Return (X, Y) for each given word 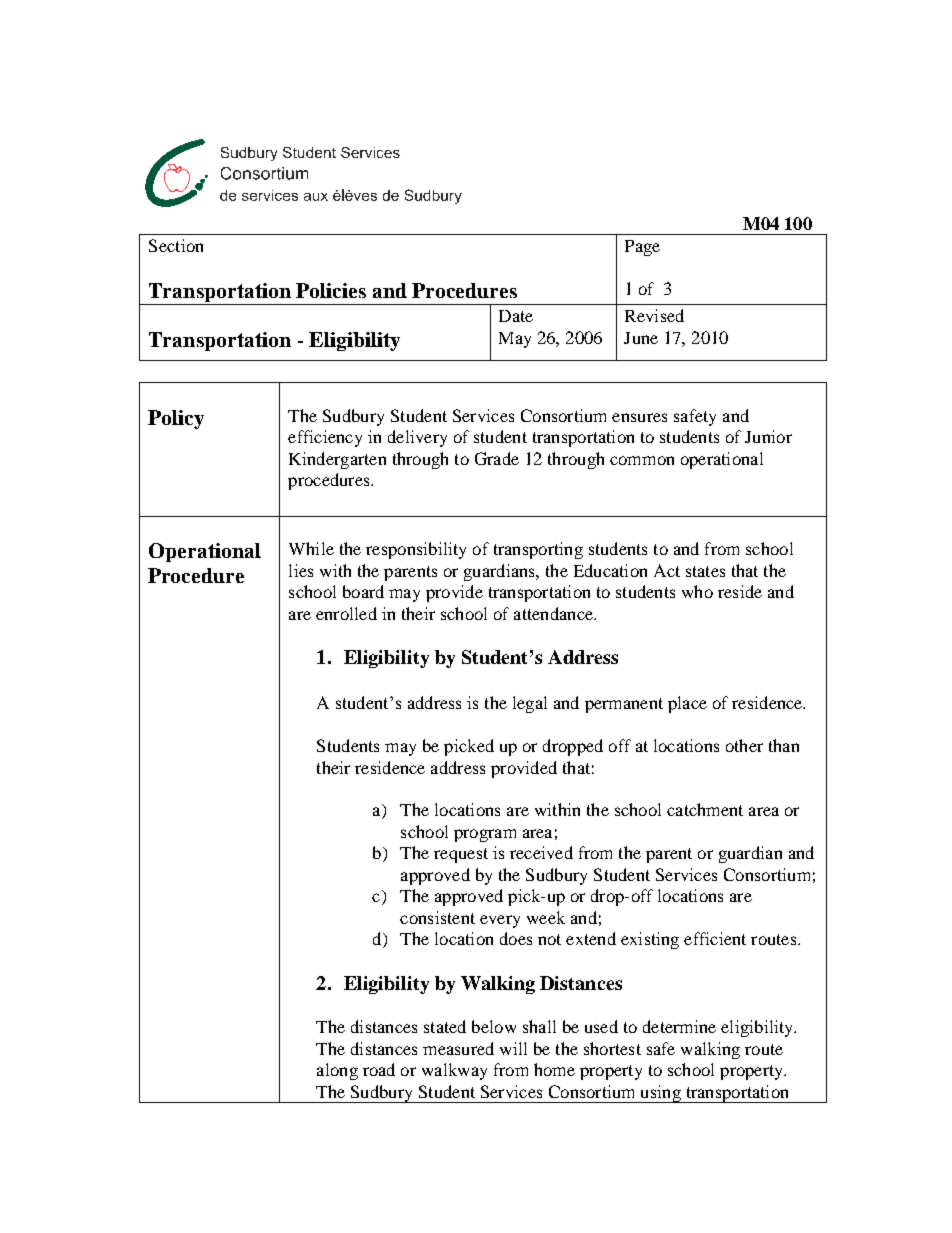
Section (176, 245)
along (337, 1071)
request (461, 855)
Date (516, 316)
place (687, 704)
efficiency (325, 438)
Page (642, 248)
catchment (705, 809)
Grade (497, 458)
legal (530, 704)
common (642, 460)
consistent (437, 917)
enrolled (346, 613)
